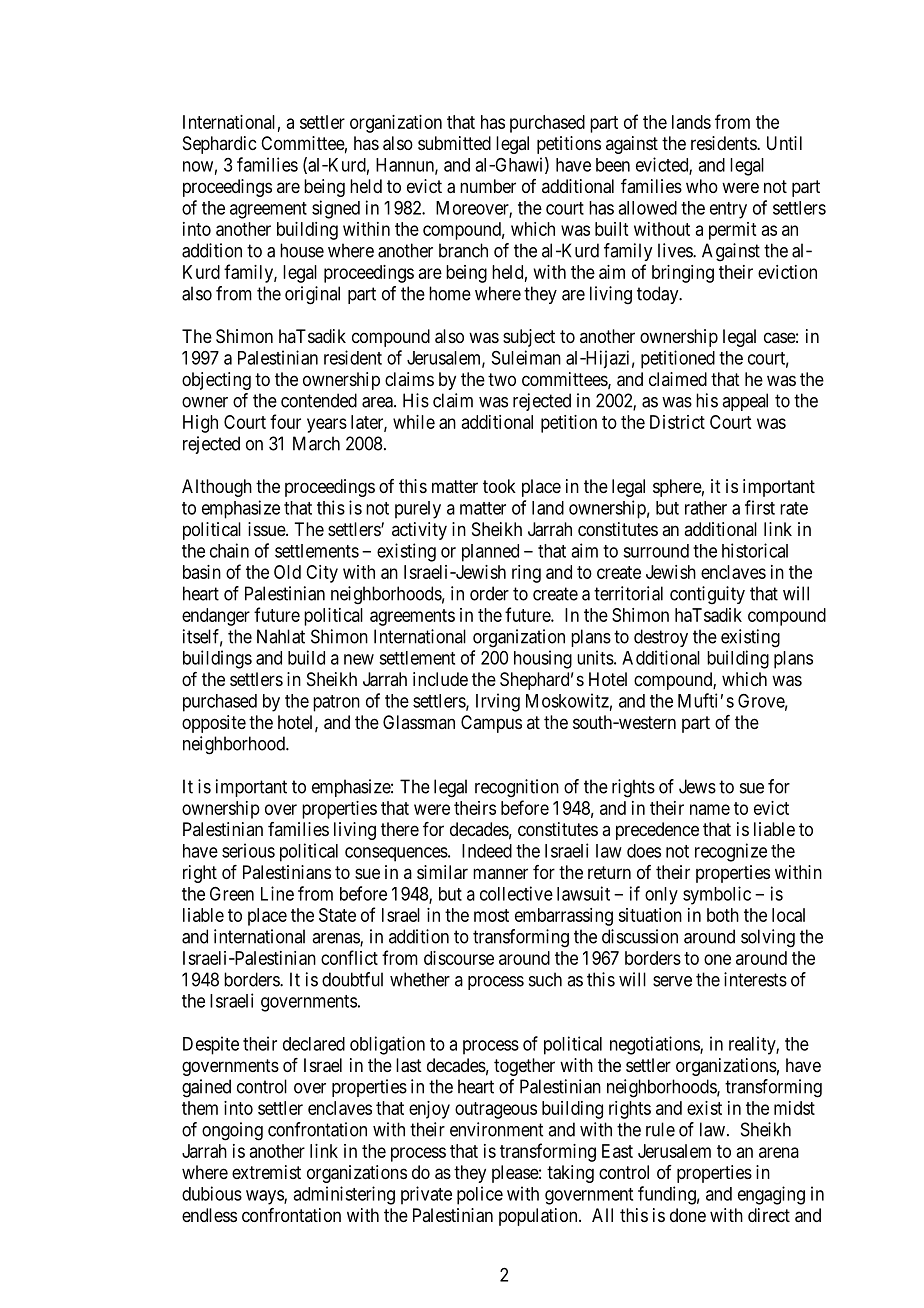 The image size is (924, 1308). Describe the element at coordinates (498, 702) in the screenshot. I see `Irving` at that location.
